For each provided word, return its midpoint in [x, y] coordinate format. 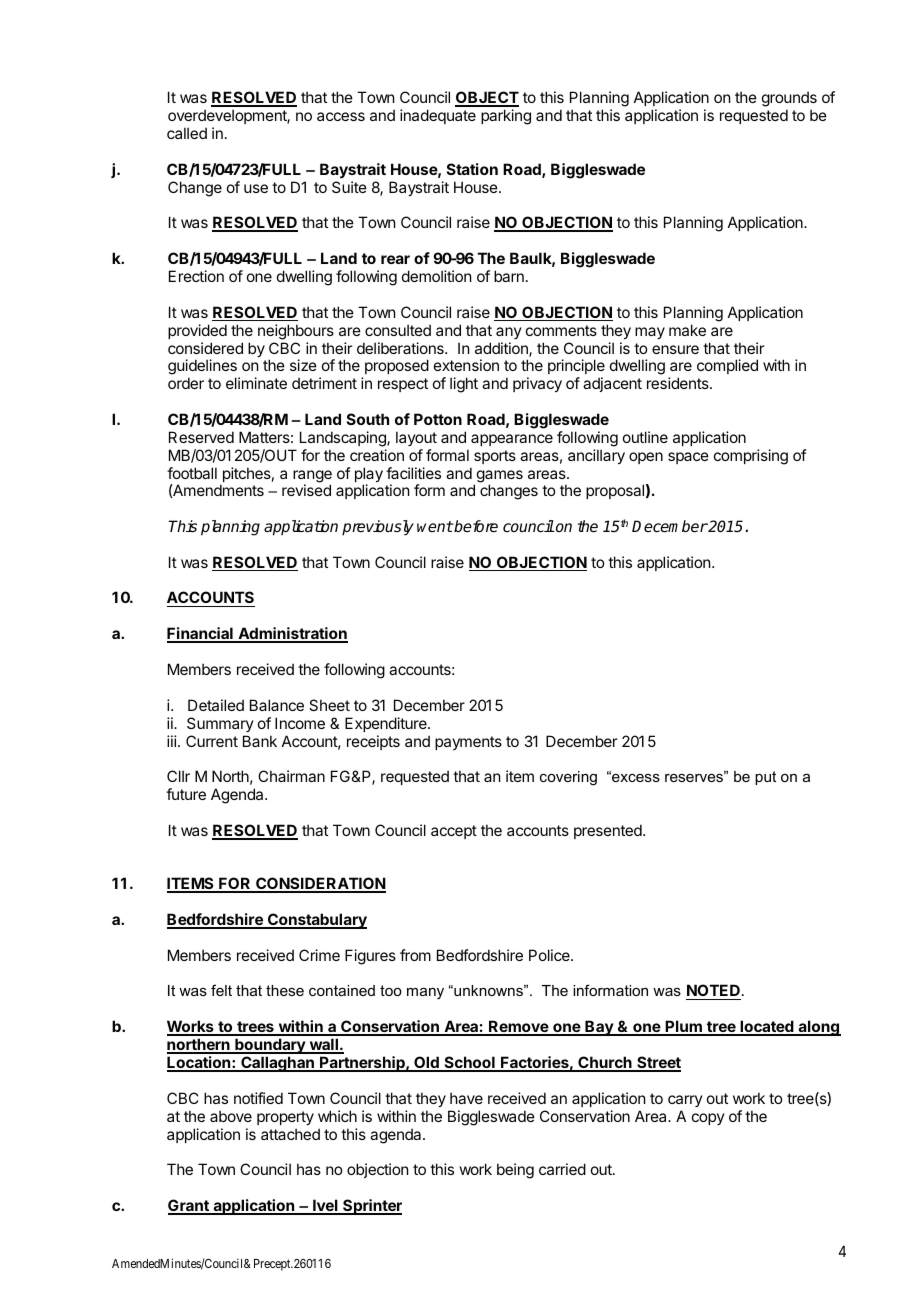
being [515, 1171]
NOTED [713, 992]
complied [727, 366]
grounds [789, 100]
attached [290, 1134]
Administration [292, 634]
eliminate [256, 383]
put [765, 778]
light [464, 385]
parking [506, 117]
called [187, 133]
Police [550, 955]
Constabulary [316, 921]
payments [468, 743]
